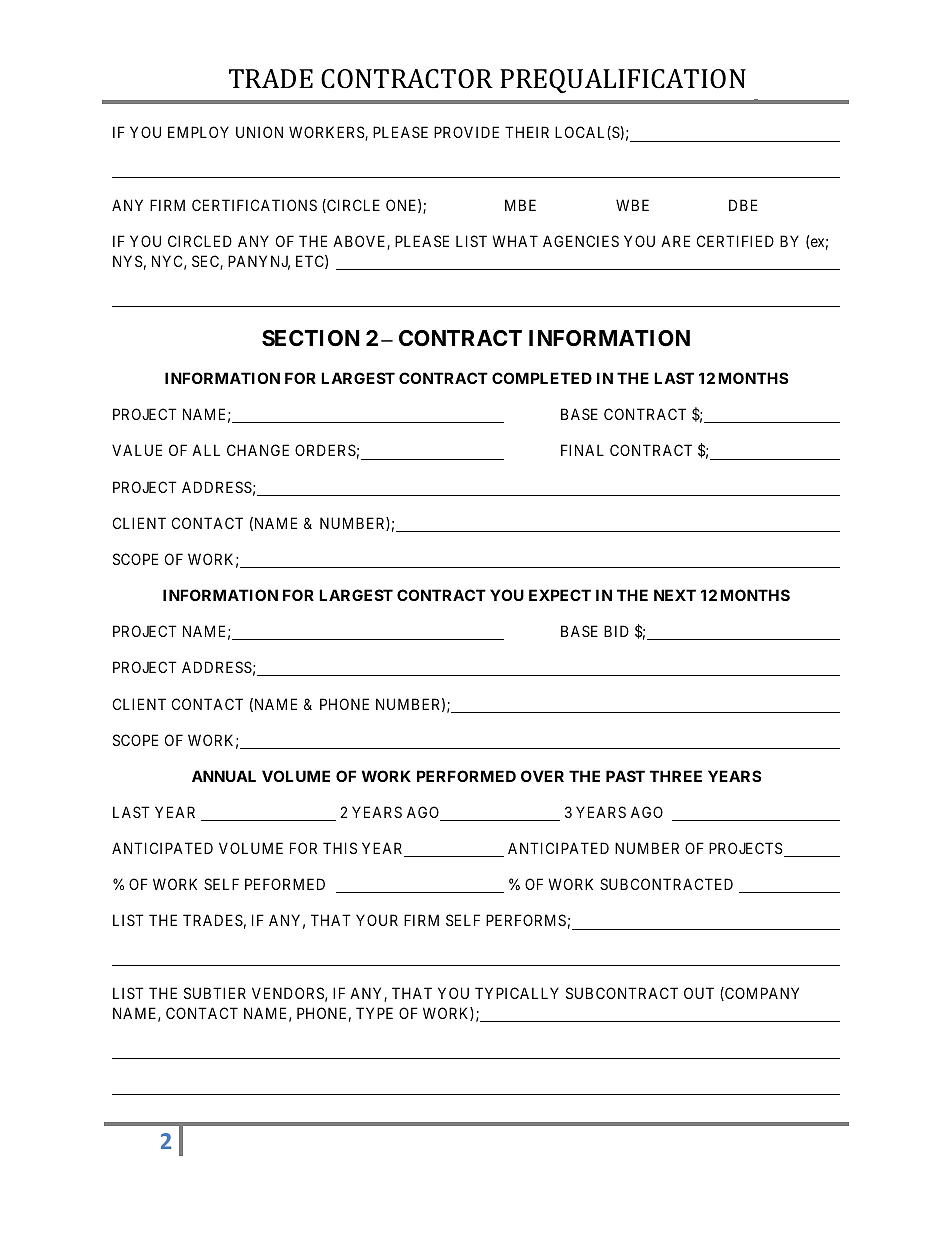 The height and width of the page is (1233, 952). What do you see at coordinates (224, 776) in the page?
I see `ANNUAL` at bounding box center [224, 776].
